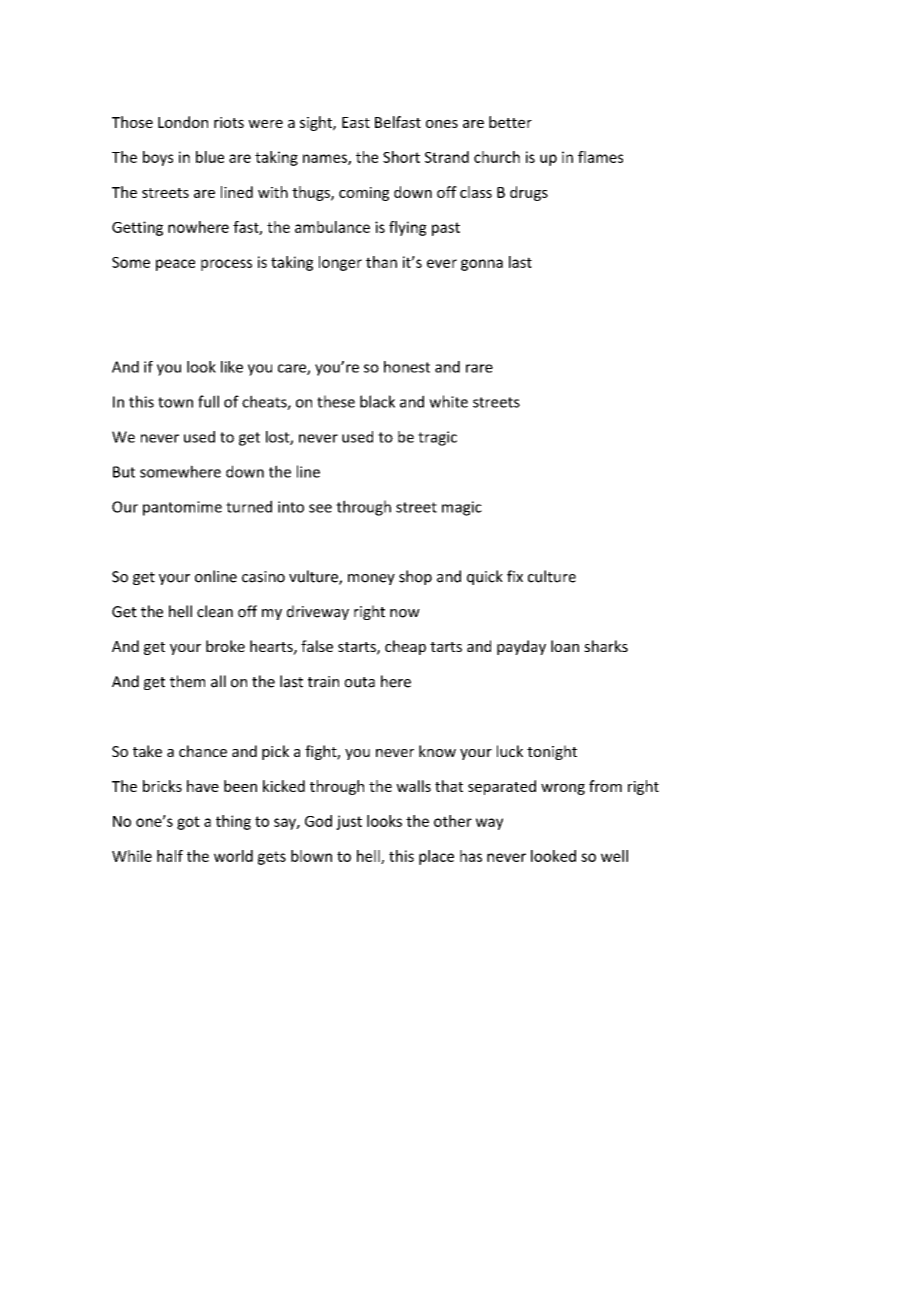 The width and height of the image is (924, 1308). Describe the element at coordinates (175, 402) in the image. I see `town` at that location.
